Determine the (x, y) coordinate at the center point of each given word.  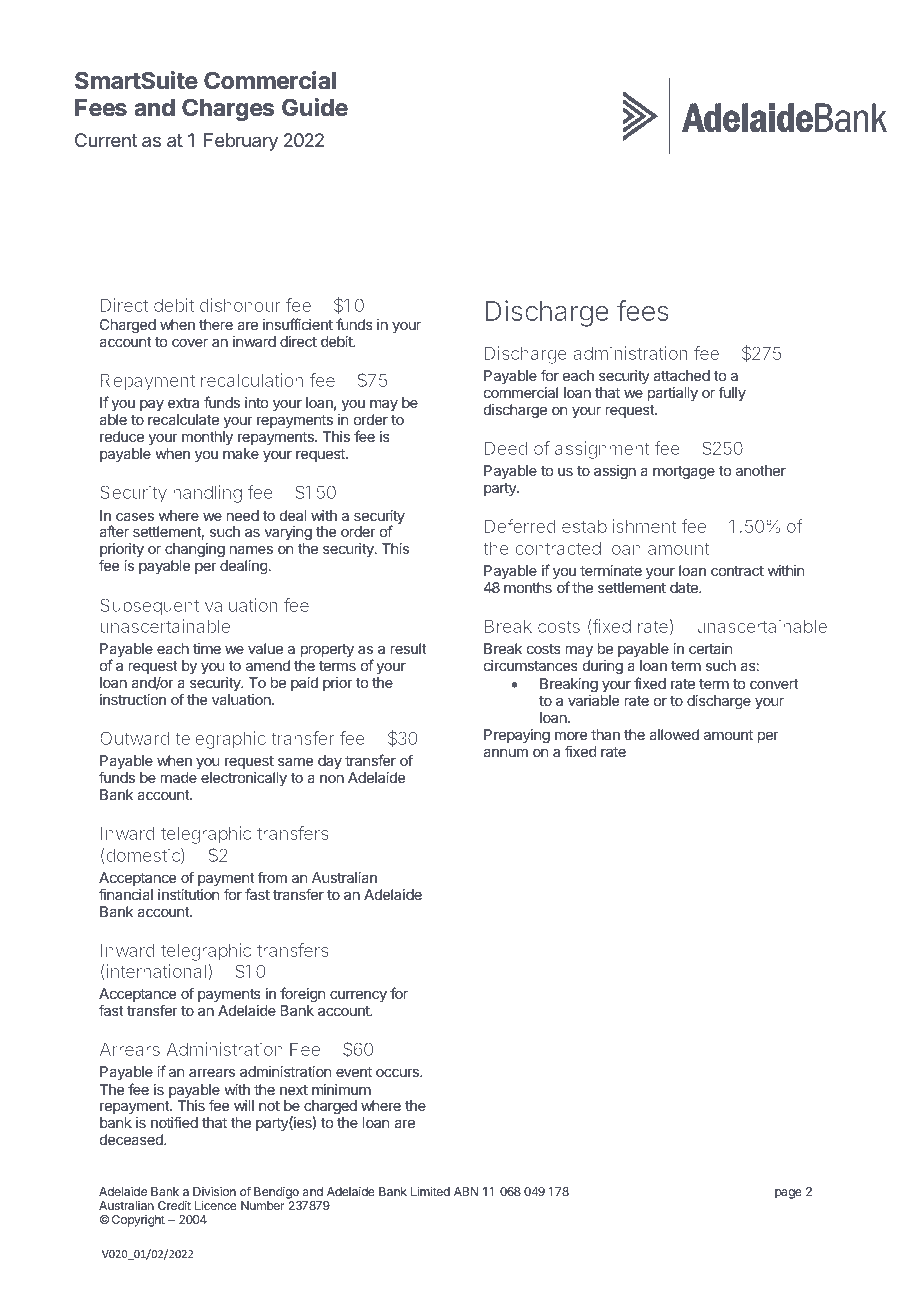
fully (732, 393)
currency (358, 996)
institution (188, 894)
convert (774, 684)
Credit (174, 1205)
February (241, 142)
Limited (430, 1191)
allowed (674, 734)
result (409, 648)
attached (681, 375)
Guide (315, 107)
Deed (506, 448)
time (207, 648)
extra (183, 403)
